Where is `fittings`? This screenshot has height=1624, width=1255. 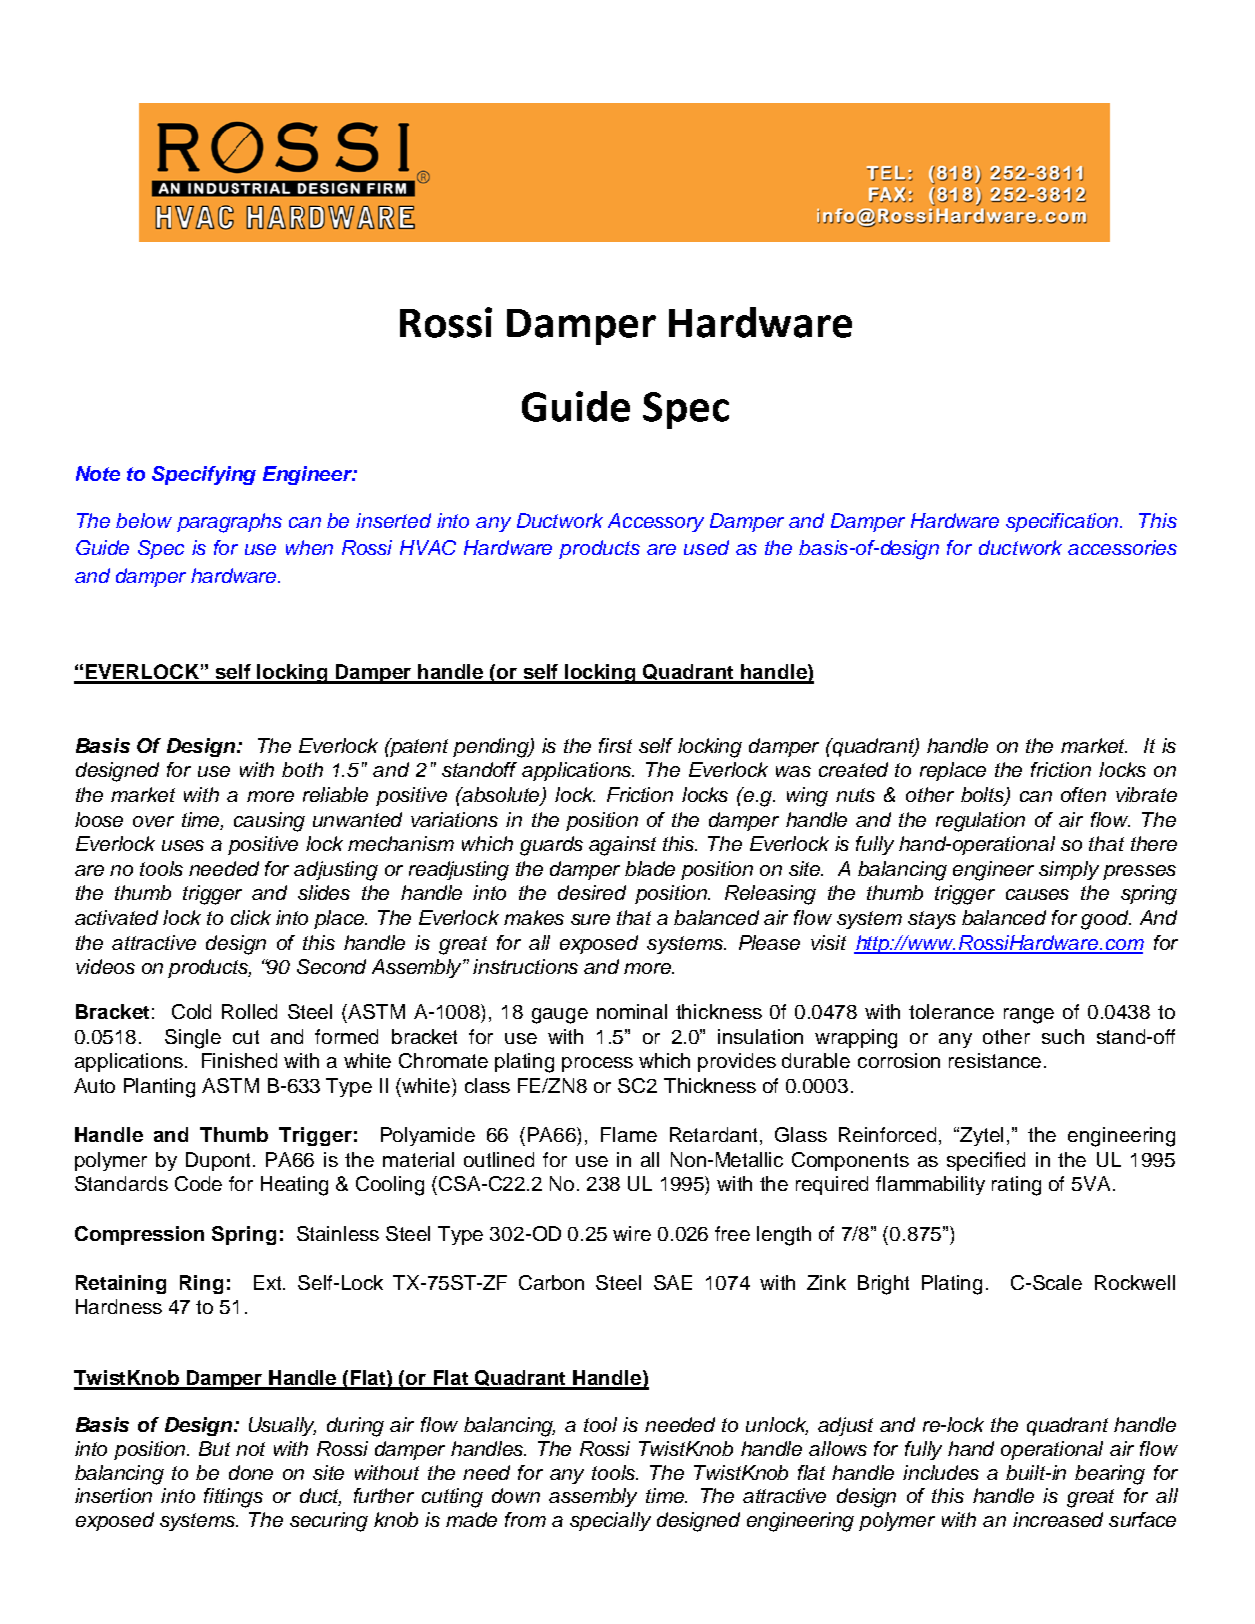
fittings is located at coordinates (233, 1498).
